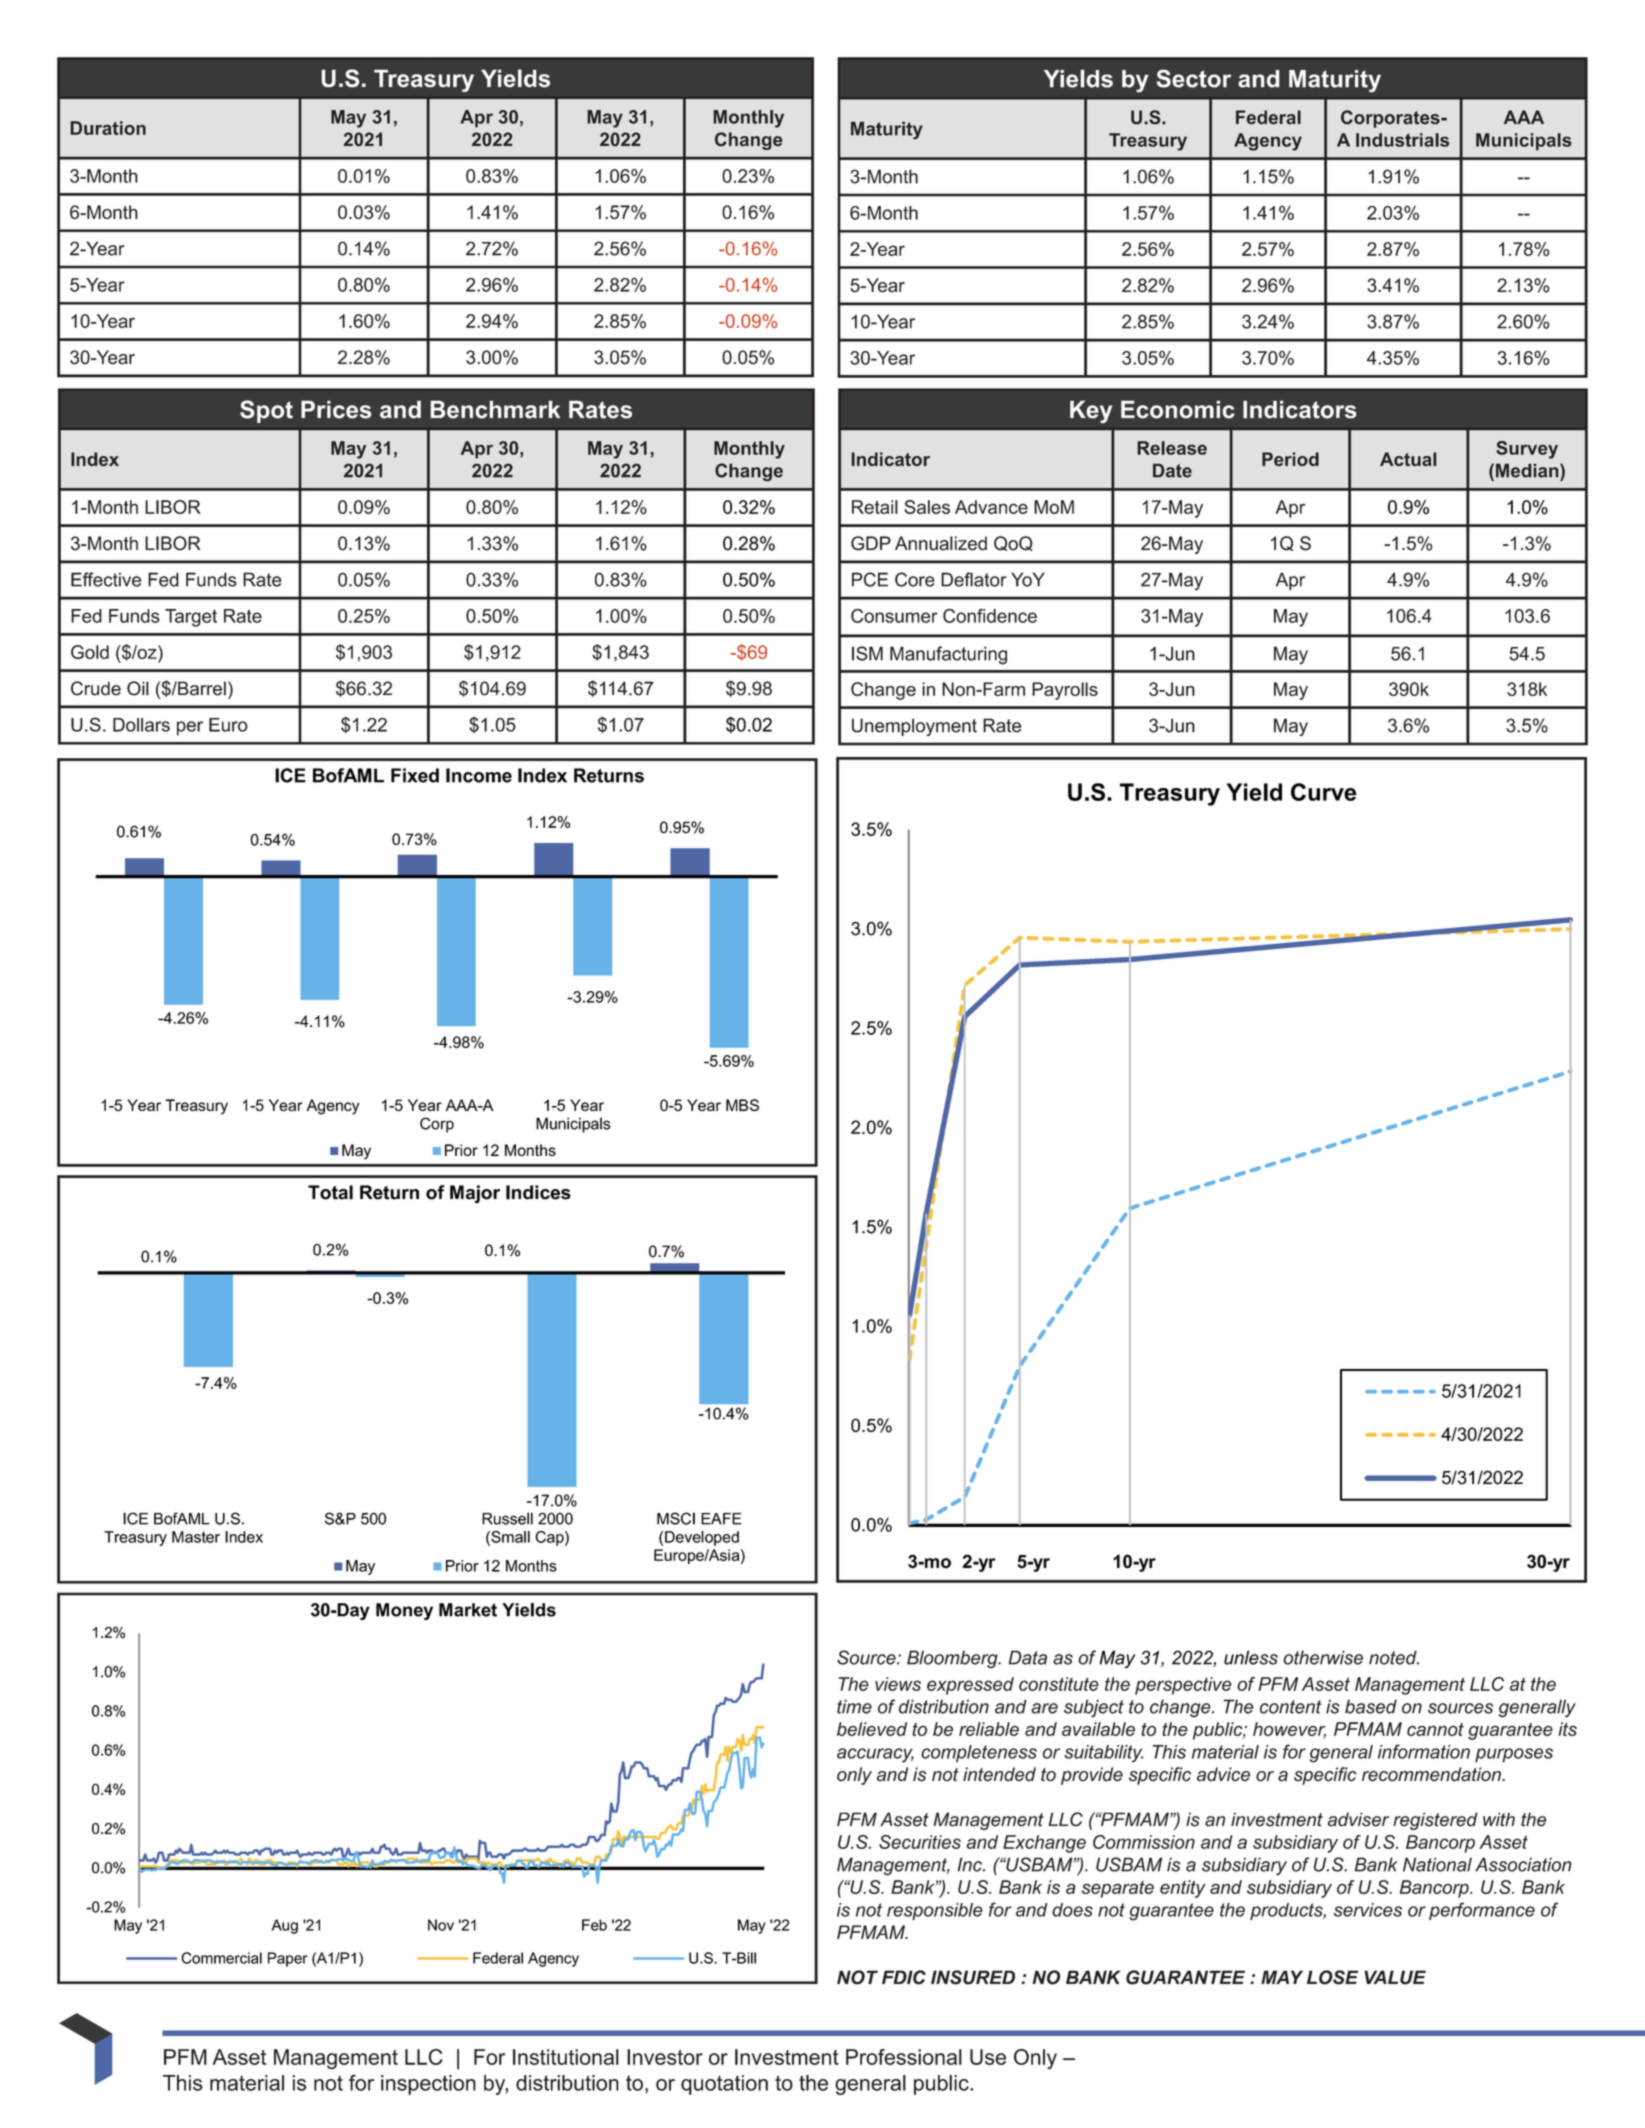 The image size is (1645, 2128). What do you see at coordinates (1394, 1657) in the document?
I see `noted` at bounding box center [1394, 1657].
